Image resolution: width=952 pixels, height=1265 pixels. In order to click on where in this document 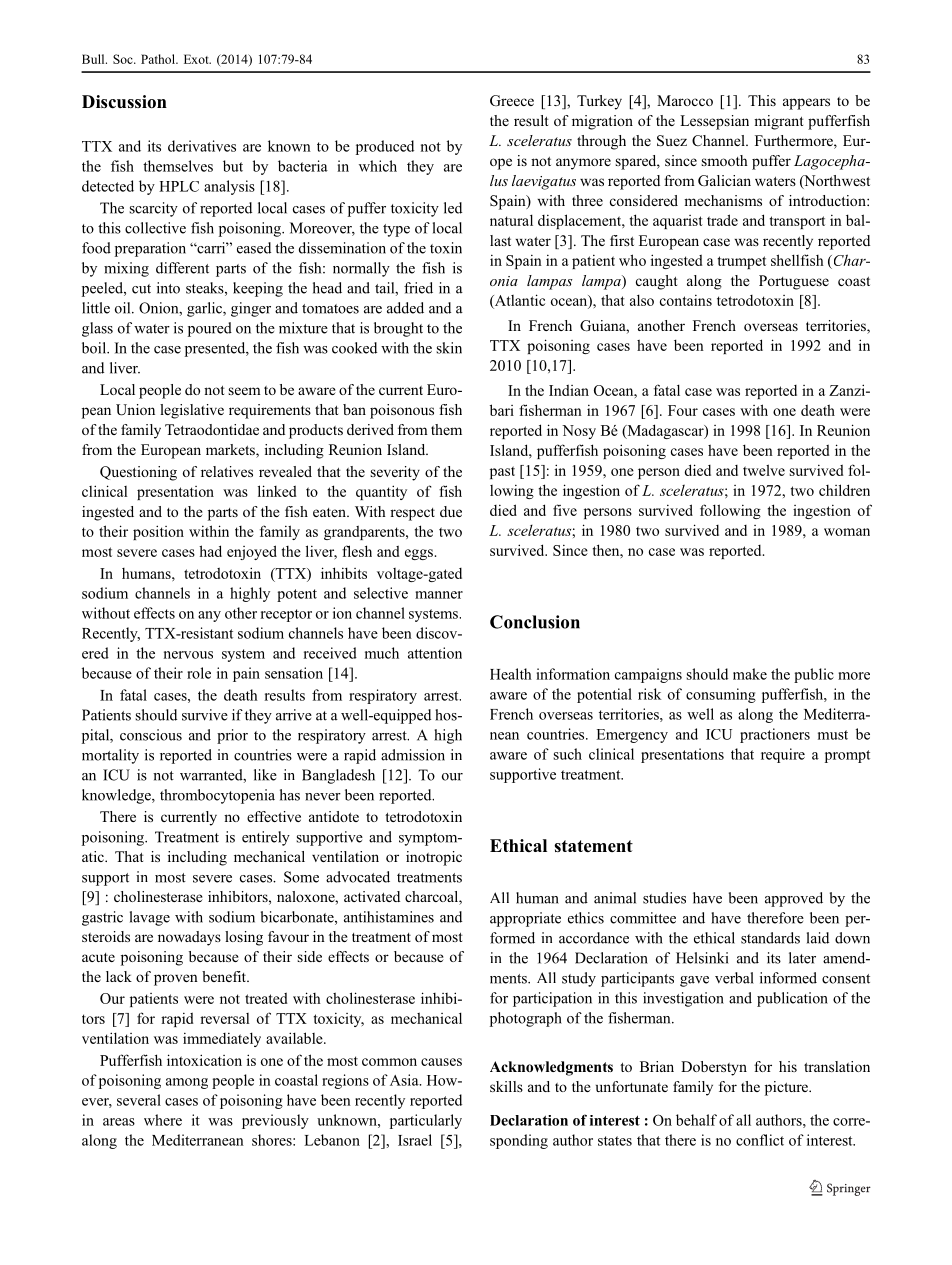, I will do `click(163, 1120)`.
